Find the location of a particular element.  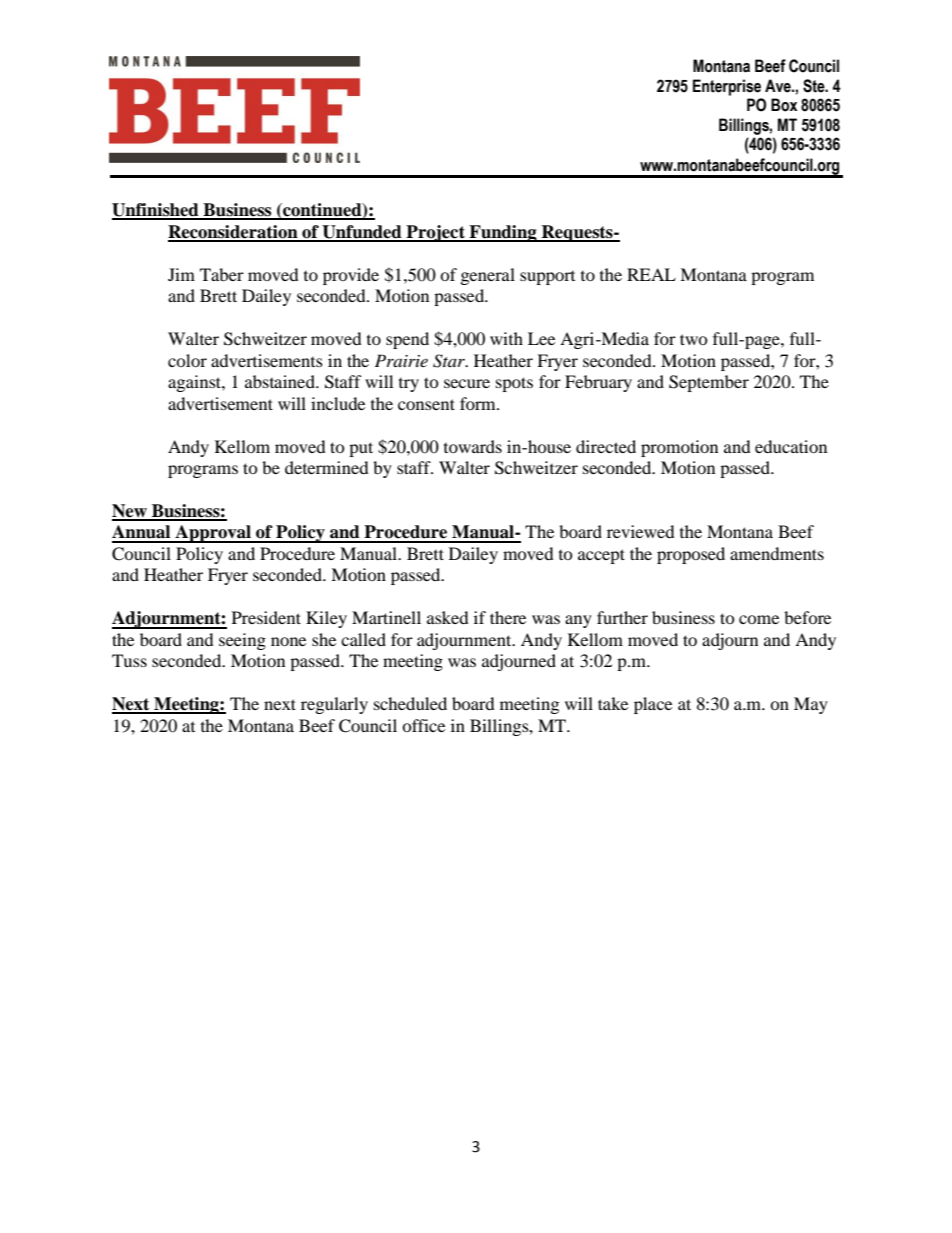

Box is located at coordinates (784, 105).
